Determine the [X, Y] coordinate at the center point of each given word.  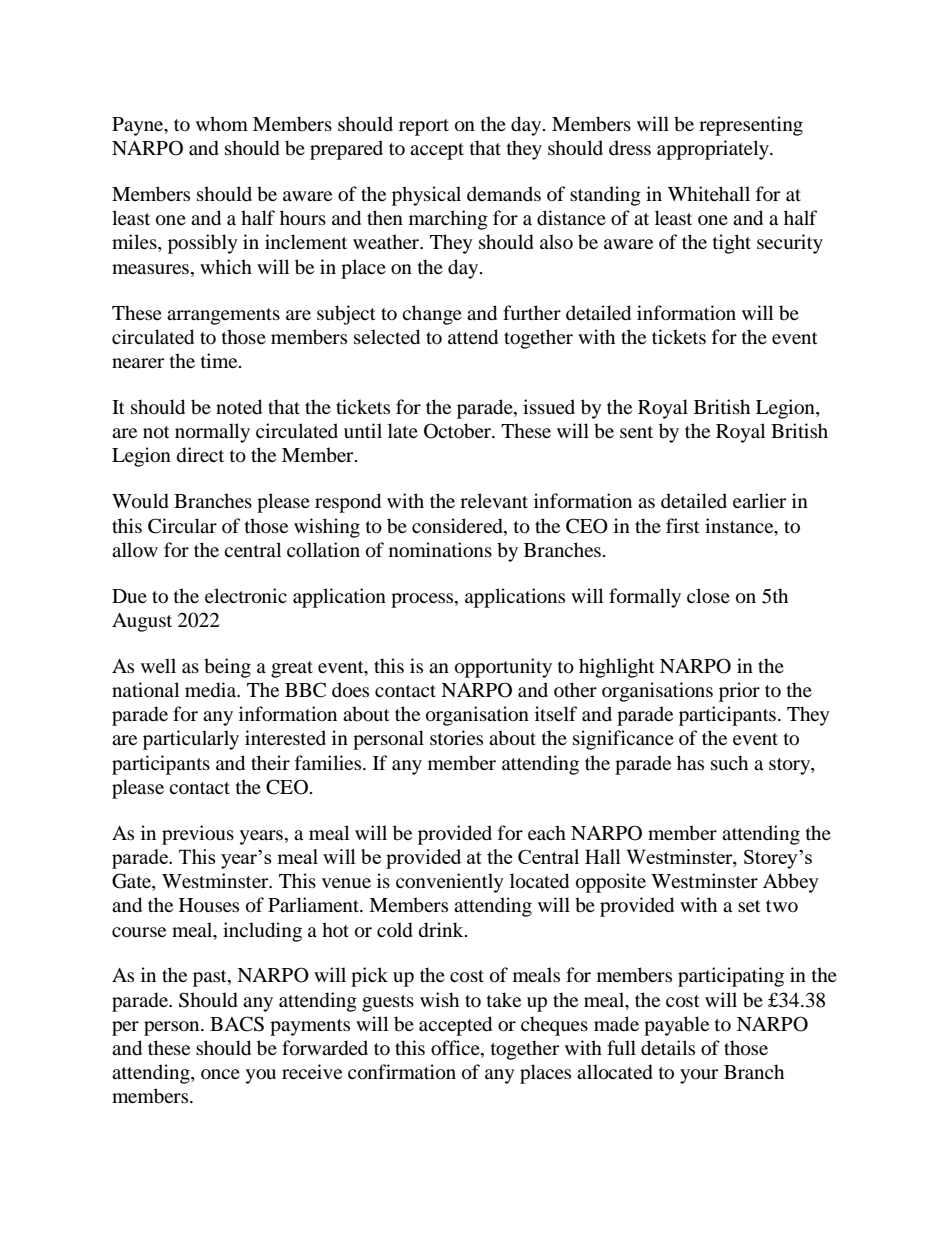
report [424, 127]
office [456, 1048]
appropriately [714, 150]
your [699, 1076]
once [220, 1074]
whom [222, 124]
